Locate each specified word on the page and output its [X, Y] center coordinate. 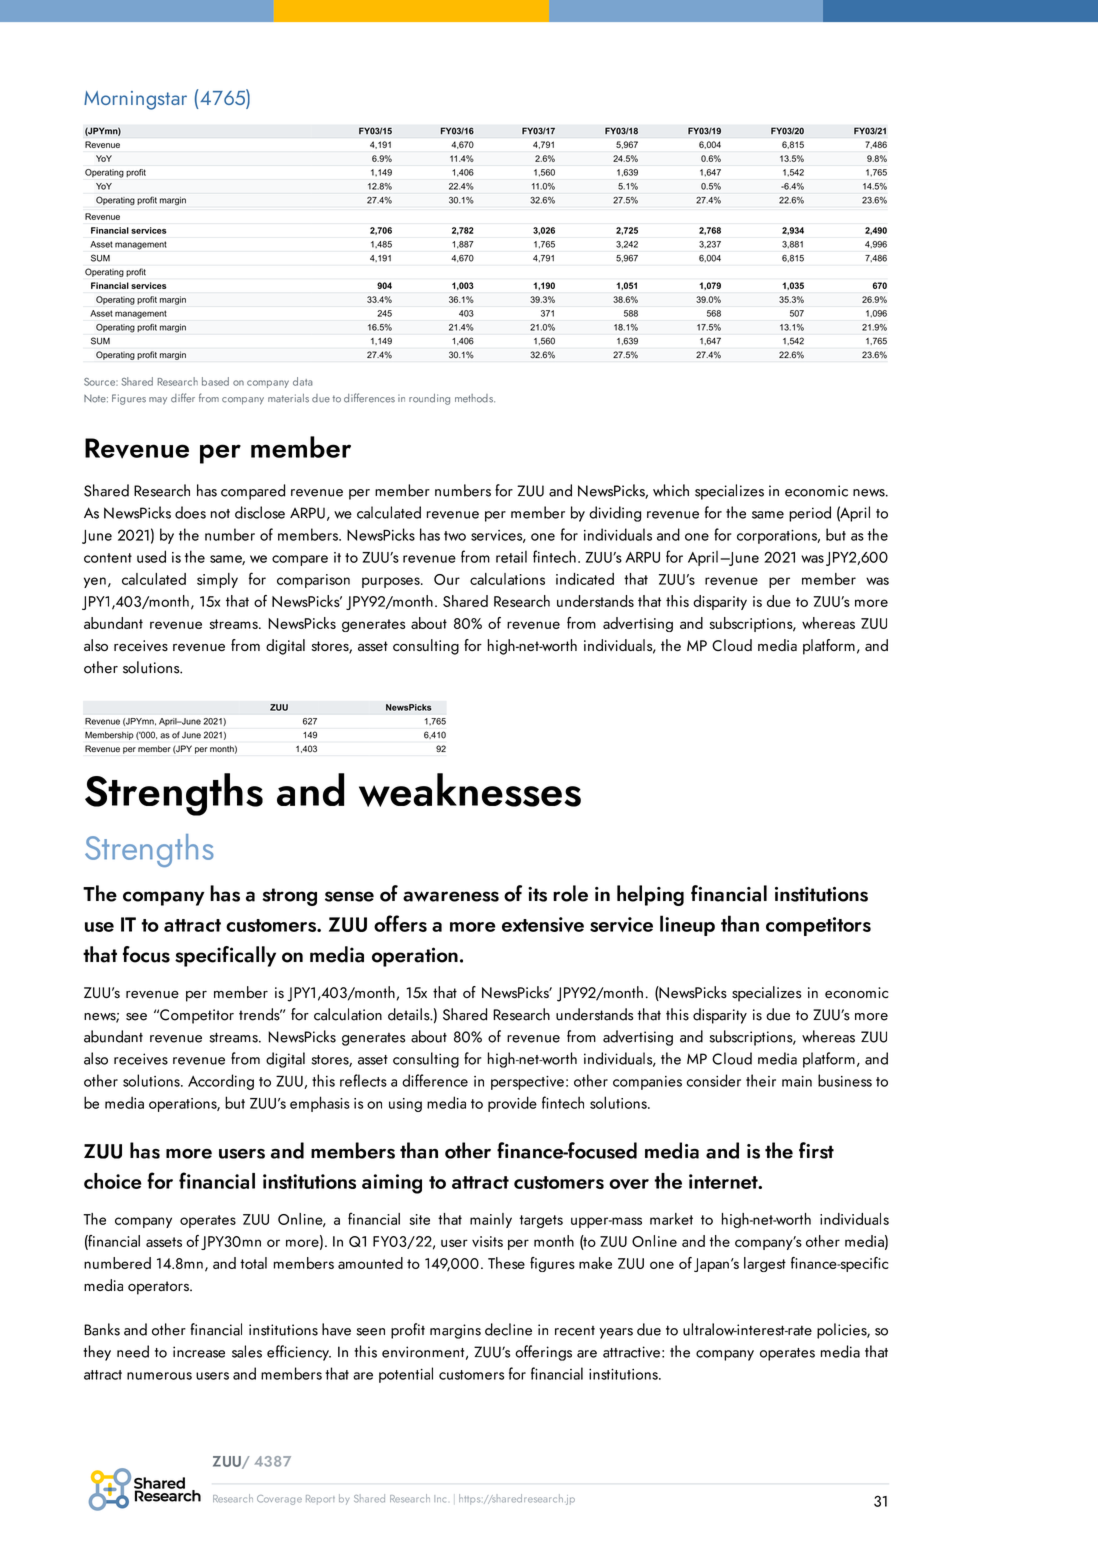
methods [475, 398]
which [671, 490]
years [616, 1333]
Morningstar [135, 100]
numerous [159, 1376]
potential [406, 1375]
